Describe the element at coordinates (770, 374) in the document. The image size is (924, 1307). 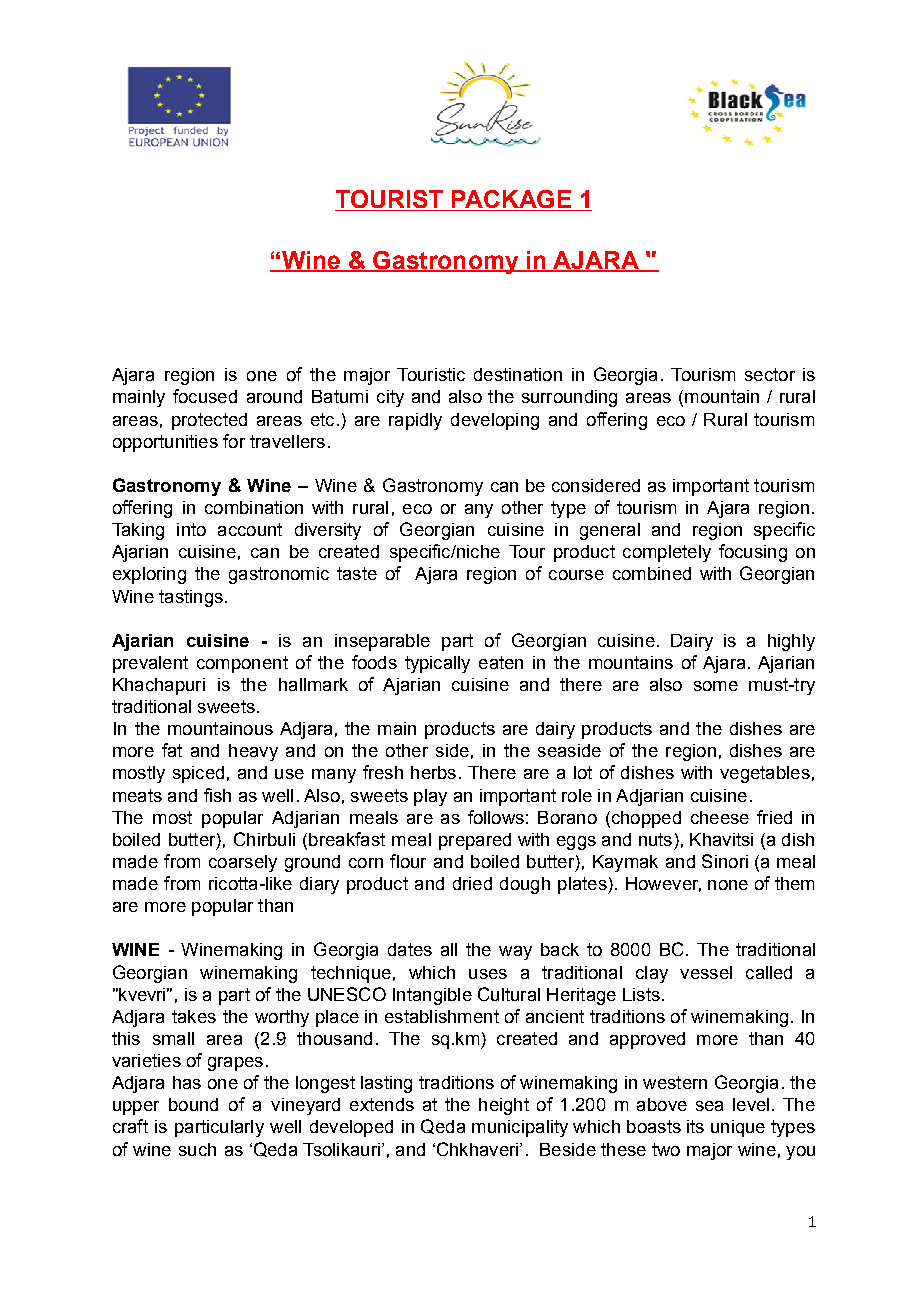
I see `sector` at that location.
